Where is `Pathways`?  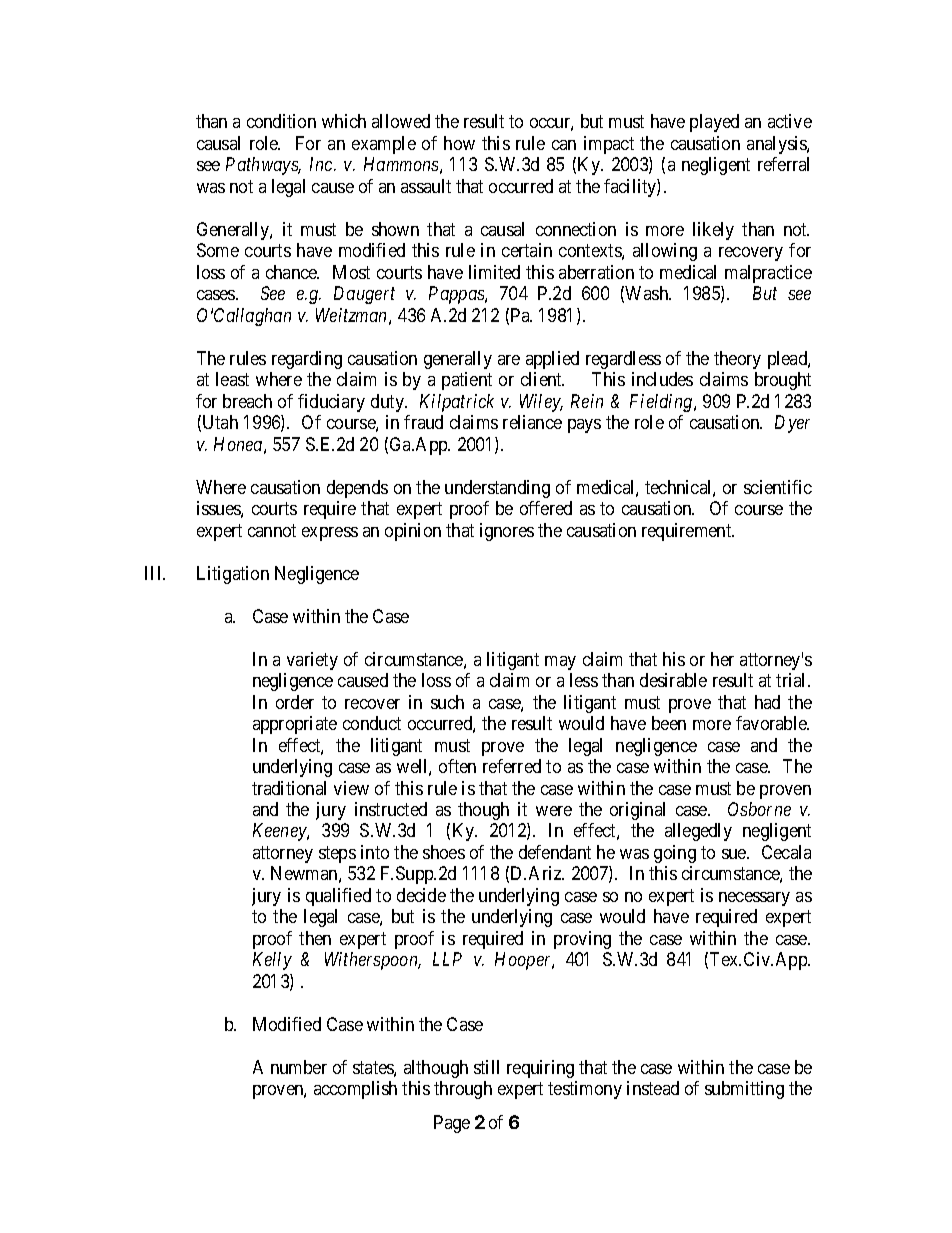 Pathways is located at coordinates (263, 166).
